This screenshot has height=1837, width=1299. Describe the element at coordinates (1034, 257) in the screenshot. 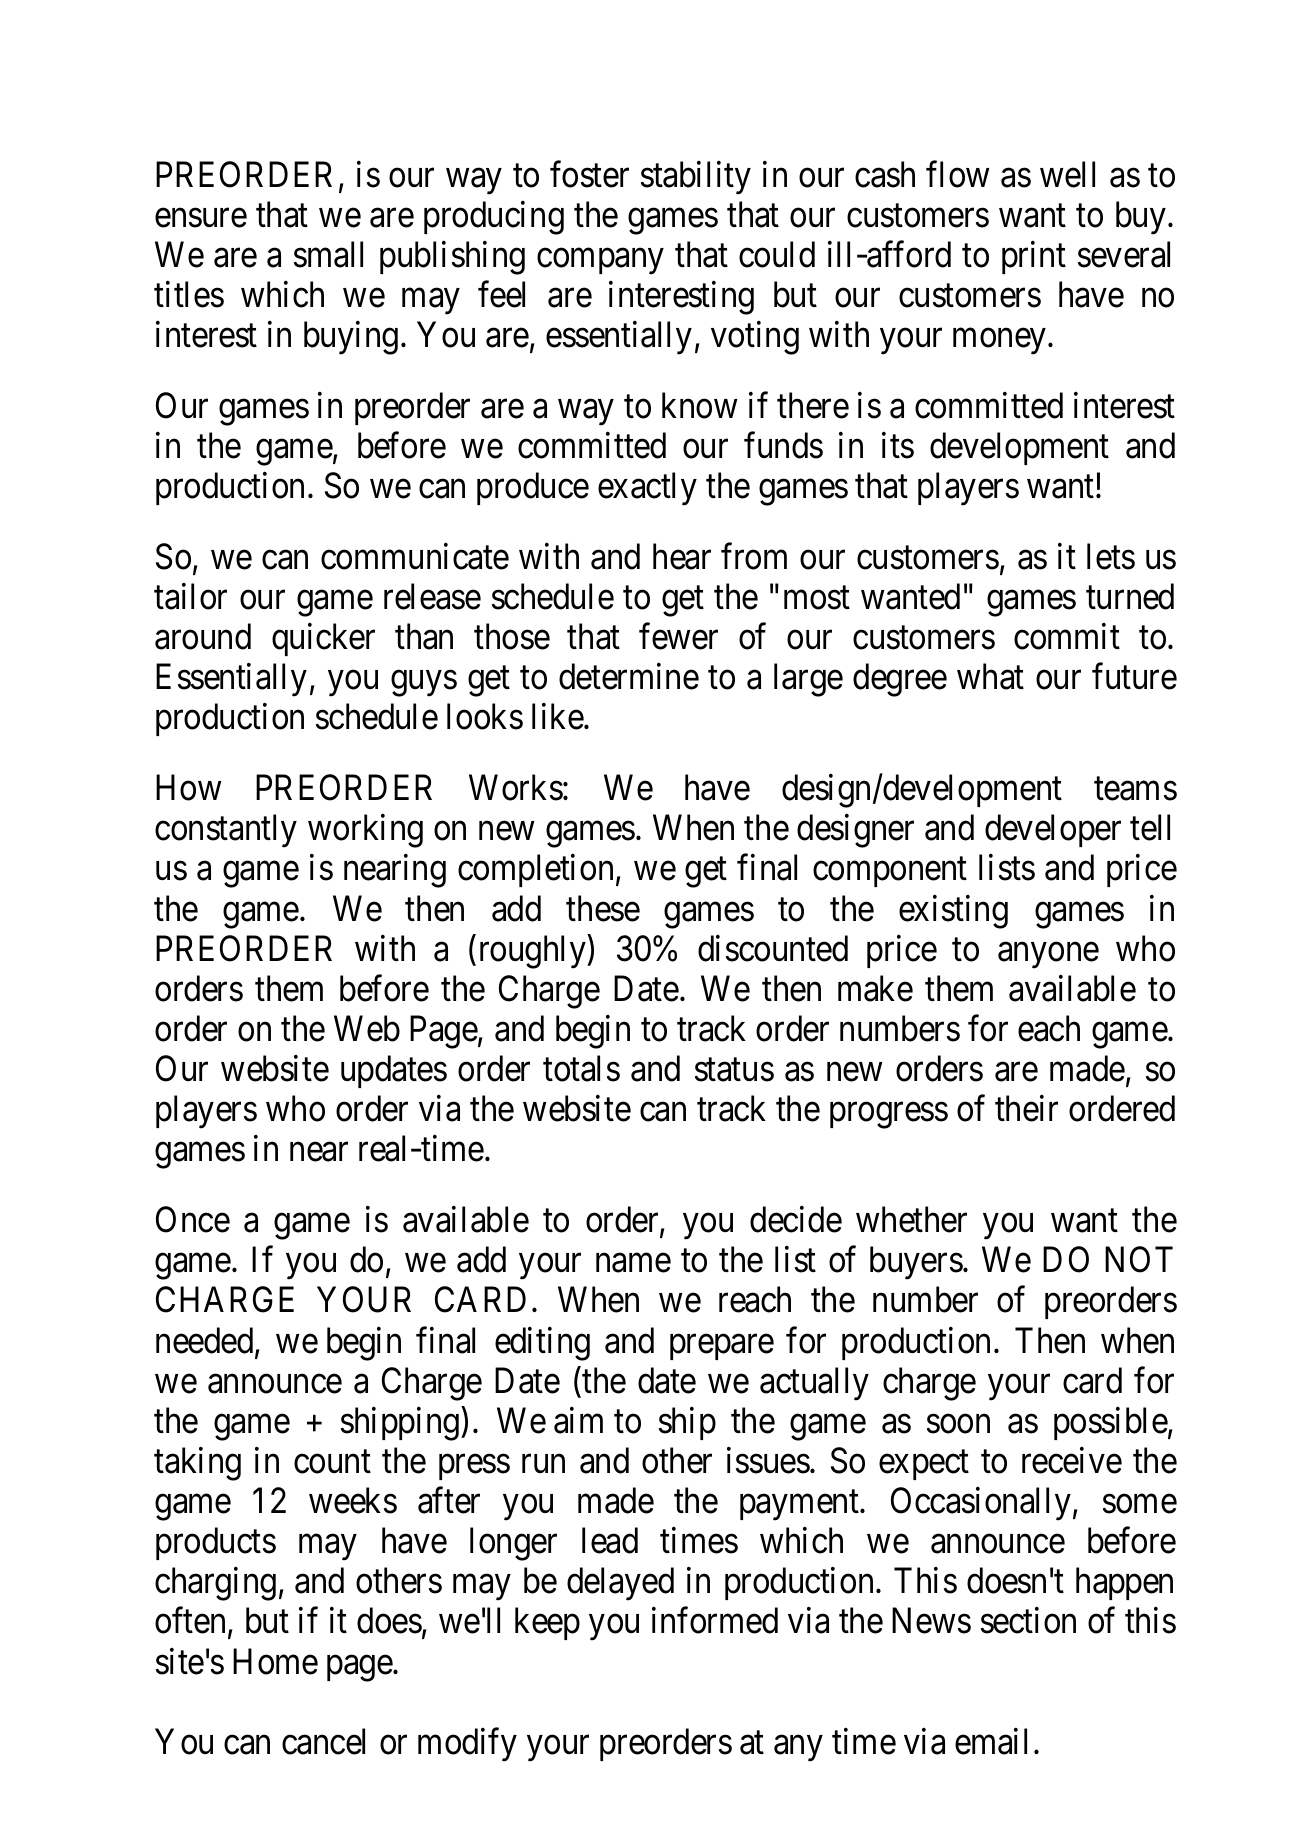

I see `print` at that location.
